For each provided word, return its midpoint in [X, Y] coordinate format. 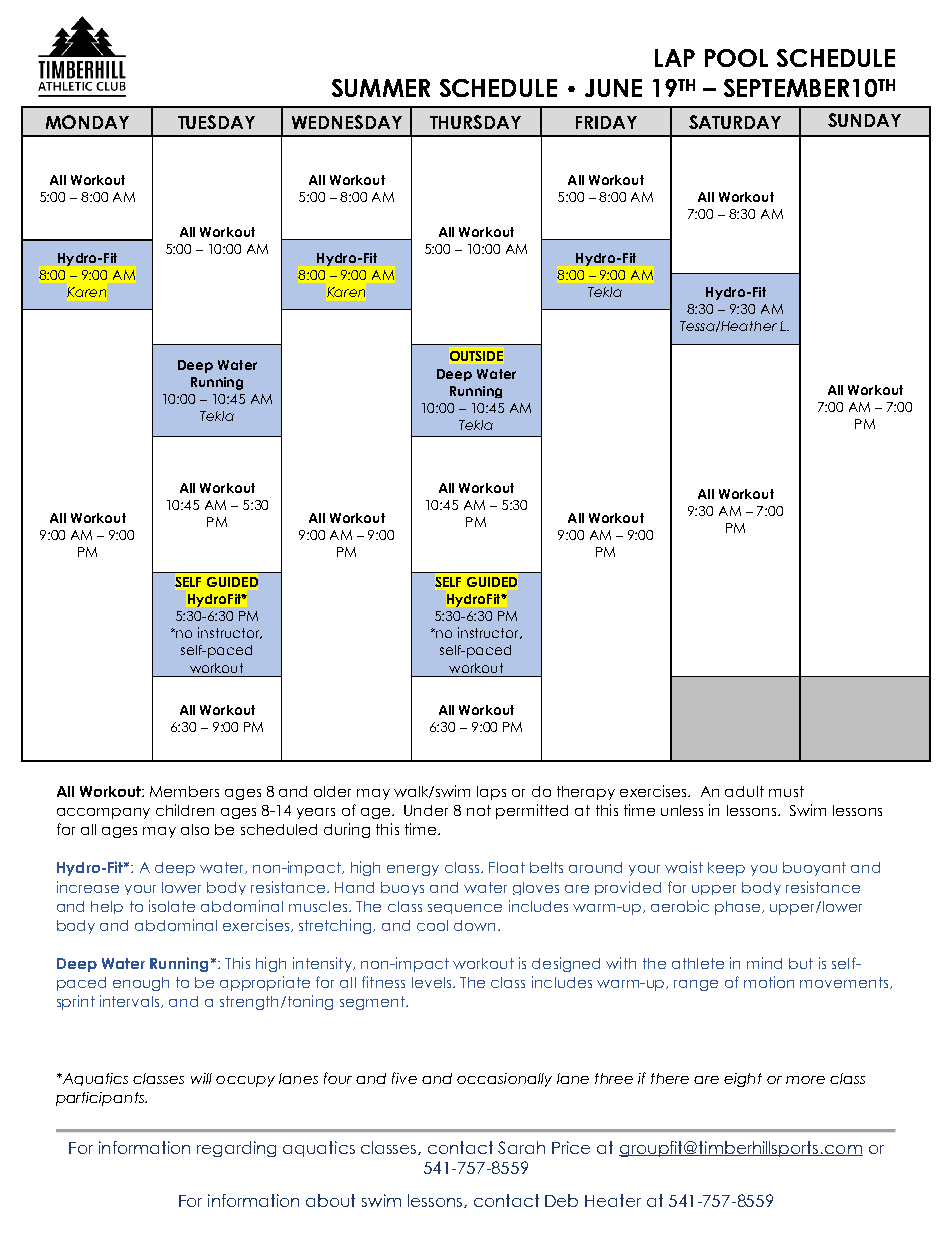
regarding [236, 1149]
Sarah [521, 1147]
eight [743, 1080]
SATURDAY [735, 122]
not [479, 810]
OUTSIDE [476, 356]
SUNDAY [864, 120]
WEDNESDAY [347, 122]
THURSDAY [475, 122]
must [786, 791]
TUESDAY [216, 122]
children [185, 810]
